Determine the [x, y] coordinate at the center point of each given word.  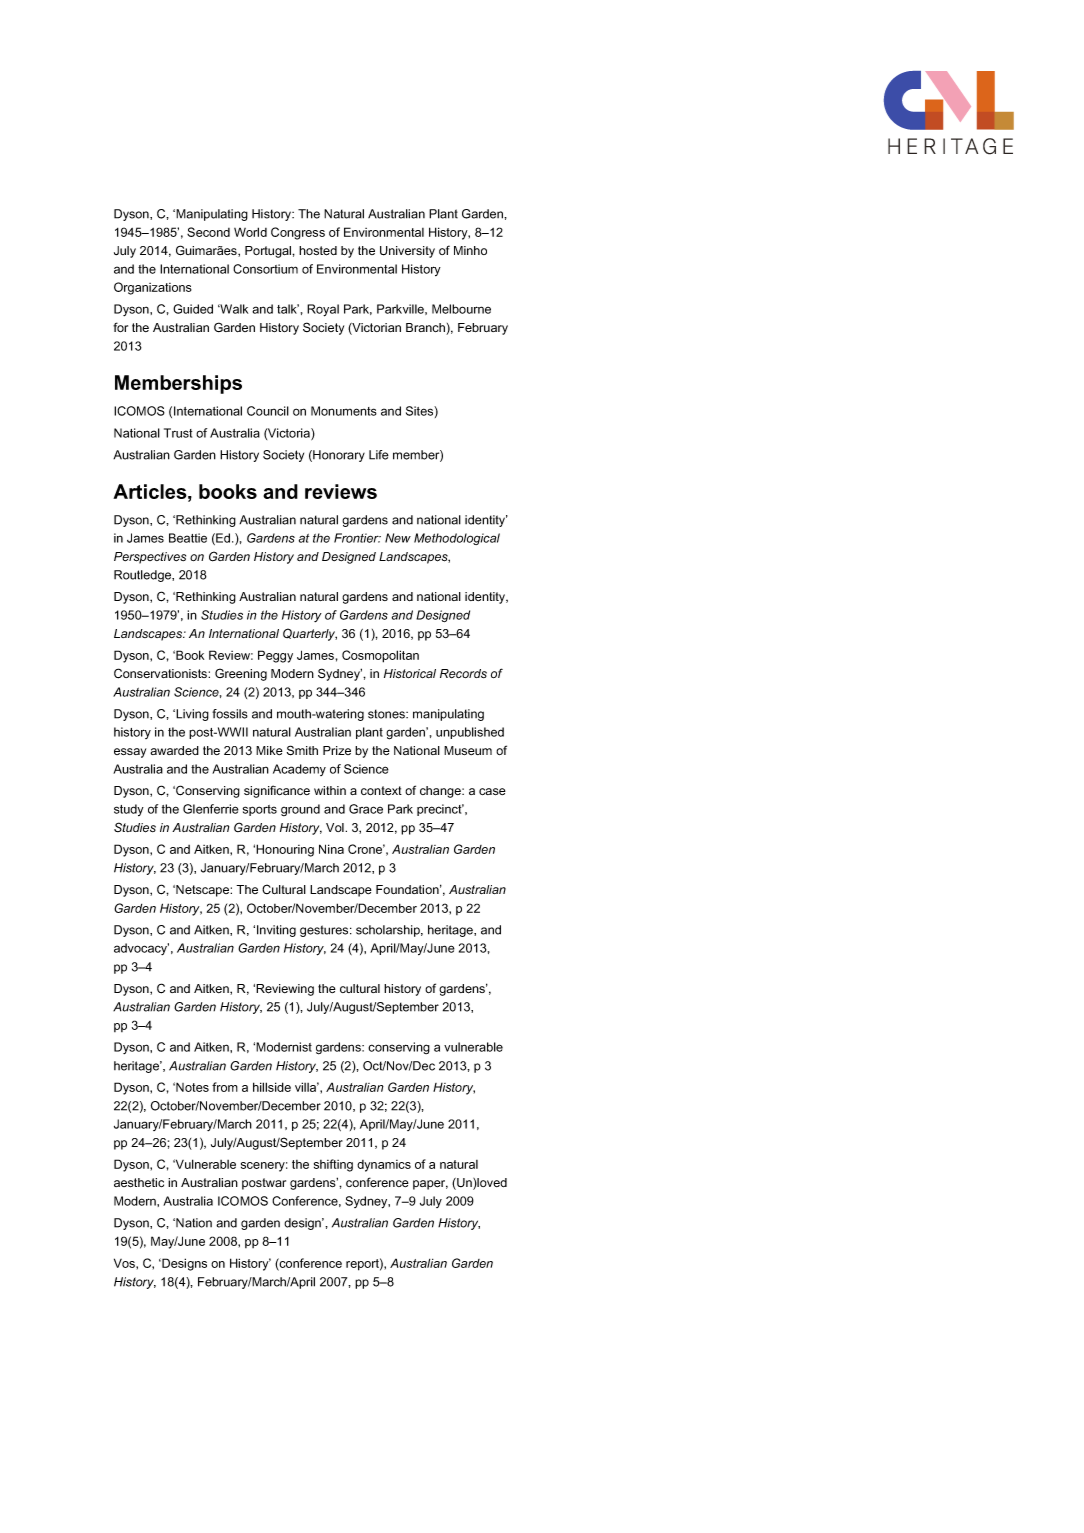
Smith [302, 750]
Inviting [276, 931]
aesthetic [139, 1182]
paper [430, 1185]
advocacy [141, 949]
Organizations [153, 288]
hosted [318, 251]
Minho [470, 250]
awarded [174, 751]
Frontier [357, 538]
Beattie [188, 538]
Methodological [457, 539]
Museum [468, 750]
